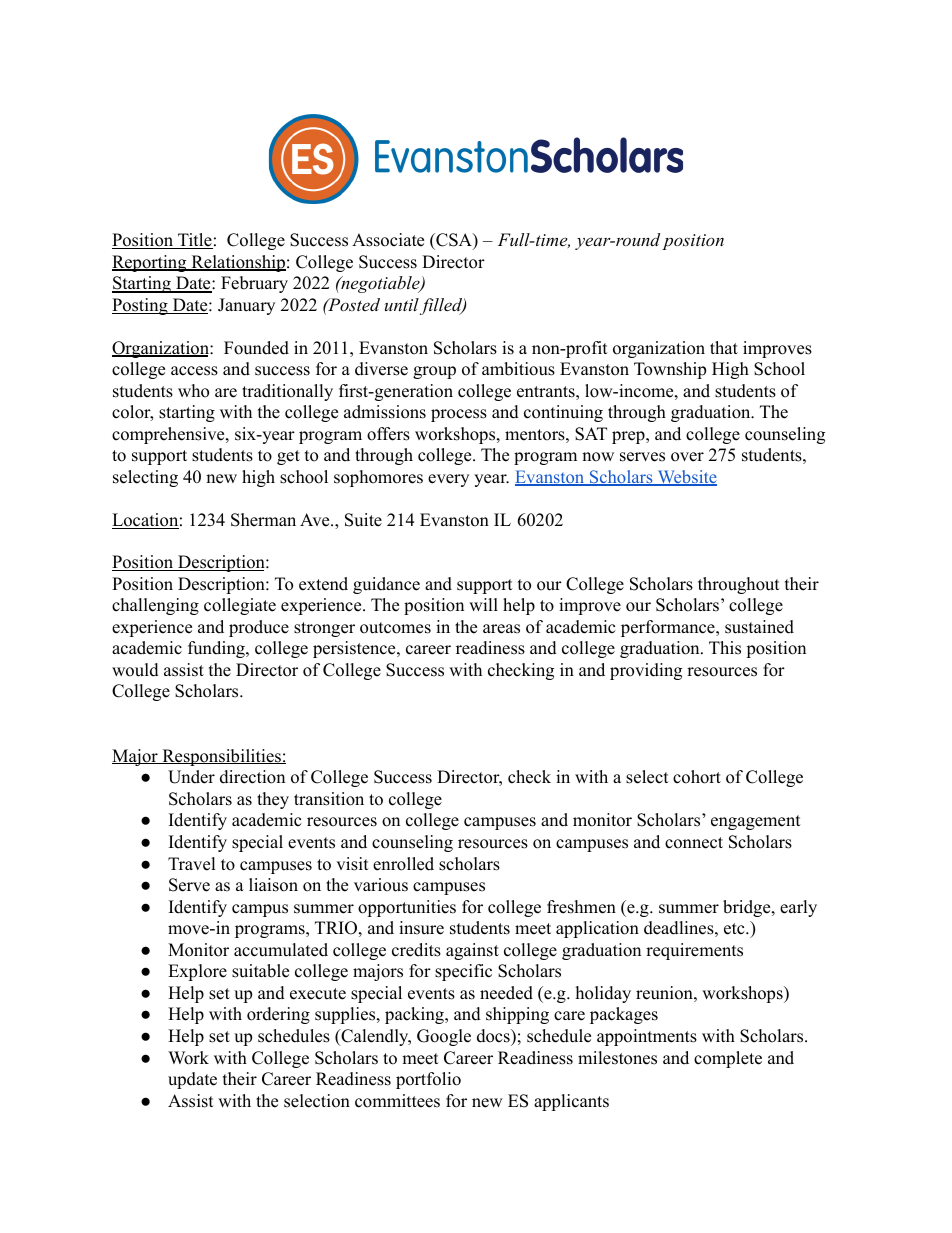  Describe the element at coordinates (237, 263) in the page. I see `Relationship` at that location.
